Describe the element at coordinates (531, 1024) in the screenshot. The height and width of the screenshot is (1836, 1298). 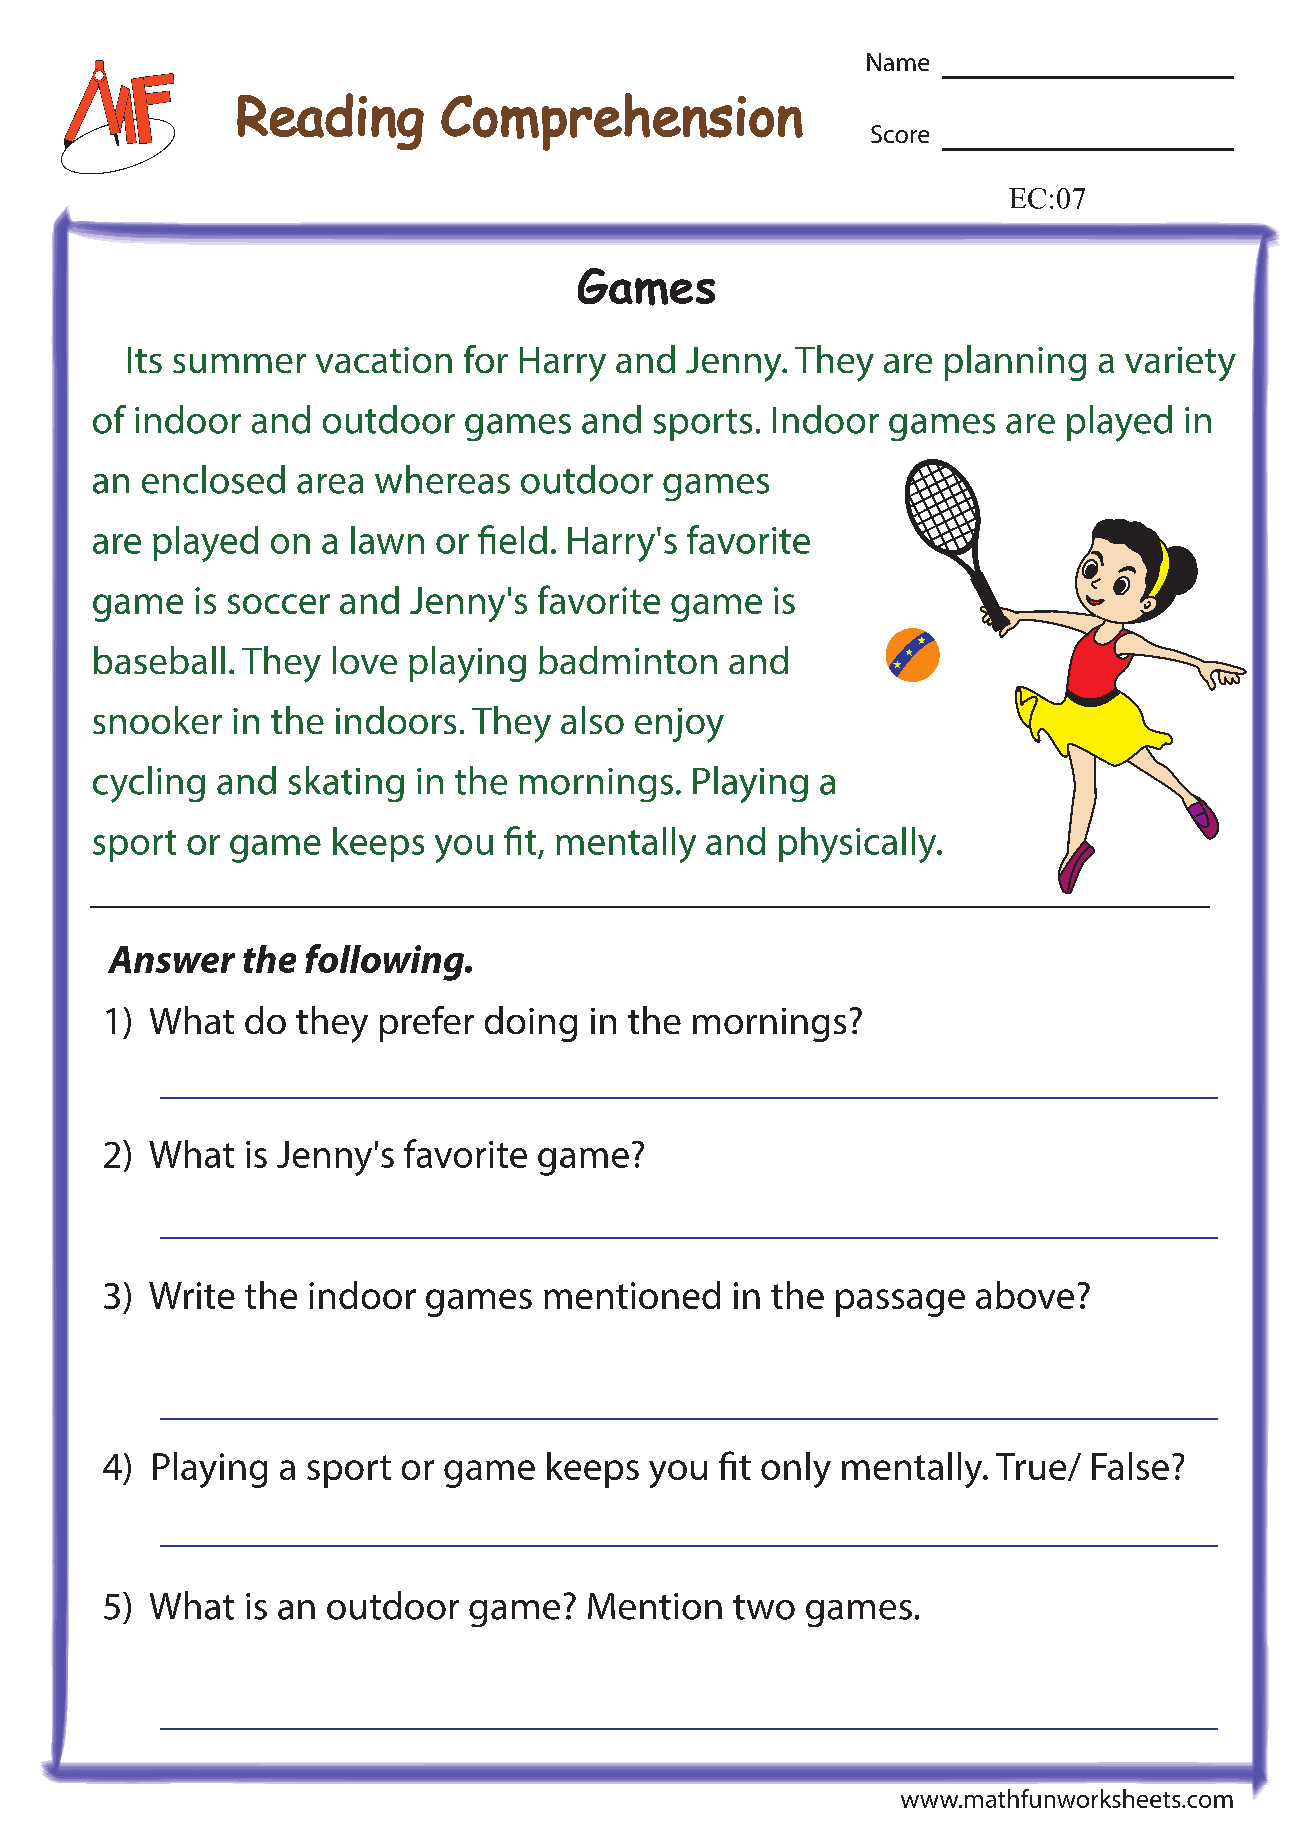
I see `doing` at that location.
